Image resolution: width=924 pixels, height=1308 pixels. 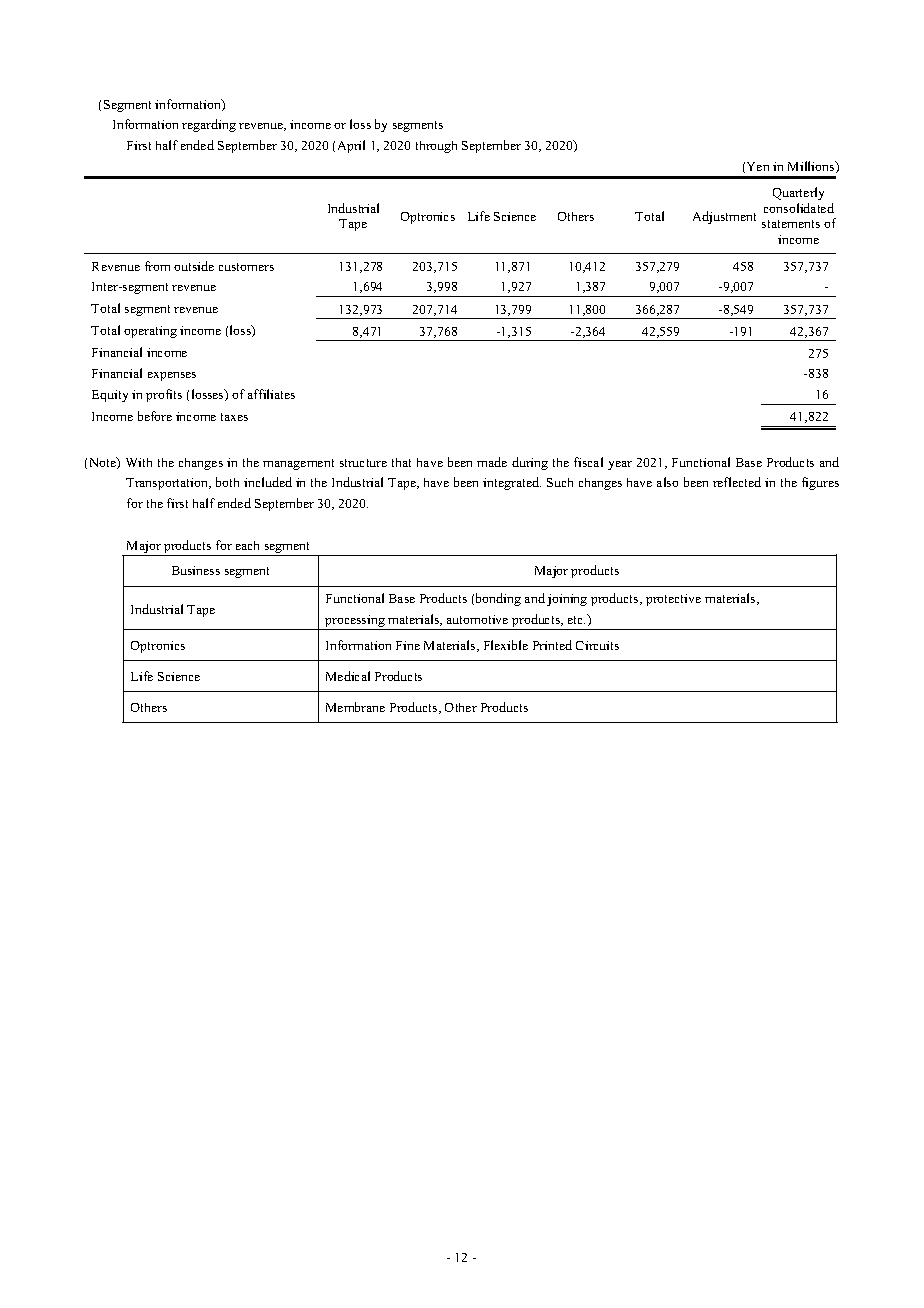 I want to click on reflected, so click(x=737, y=482).
